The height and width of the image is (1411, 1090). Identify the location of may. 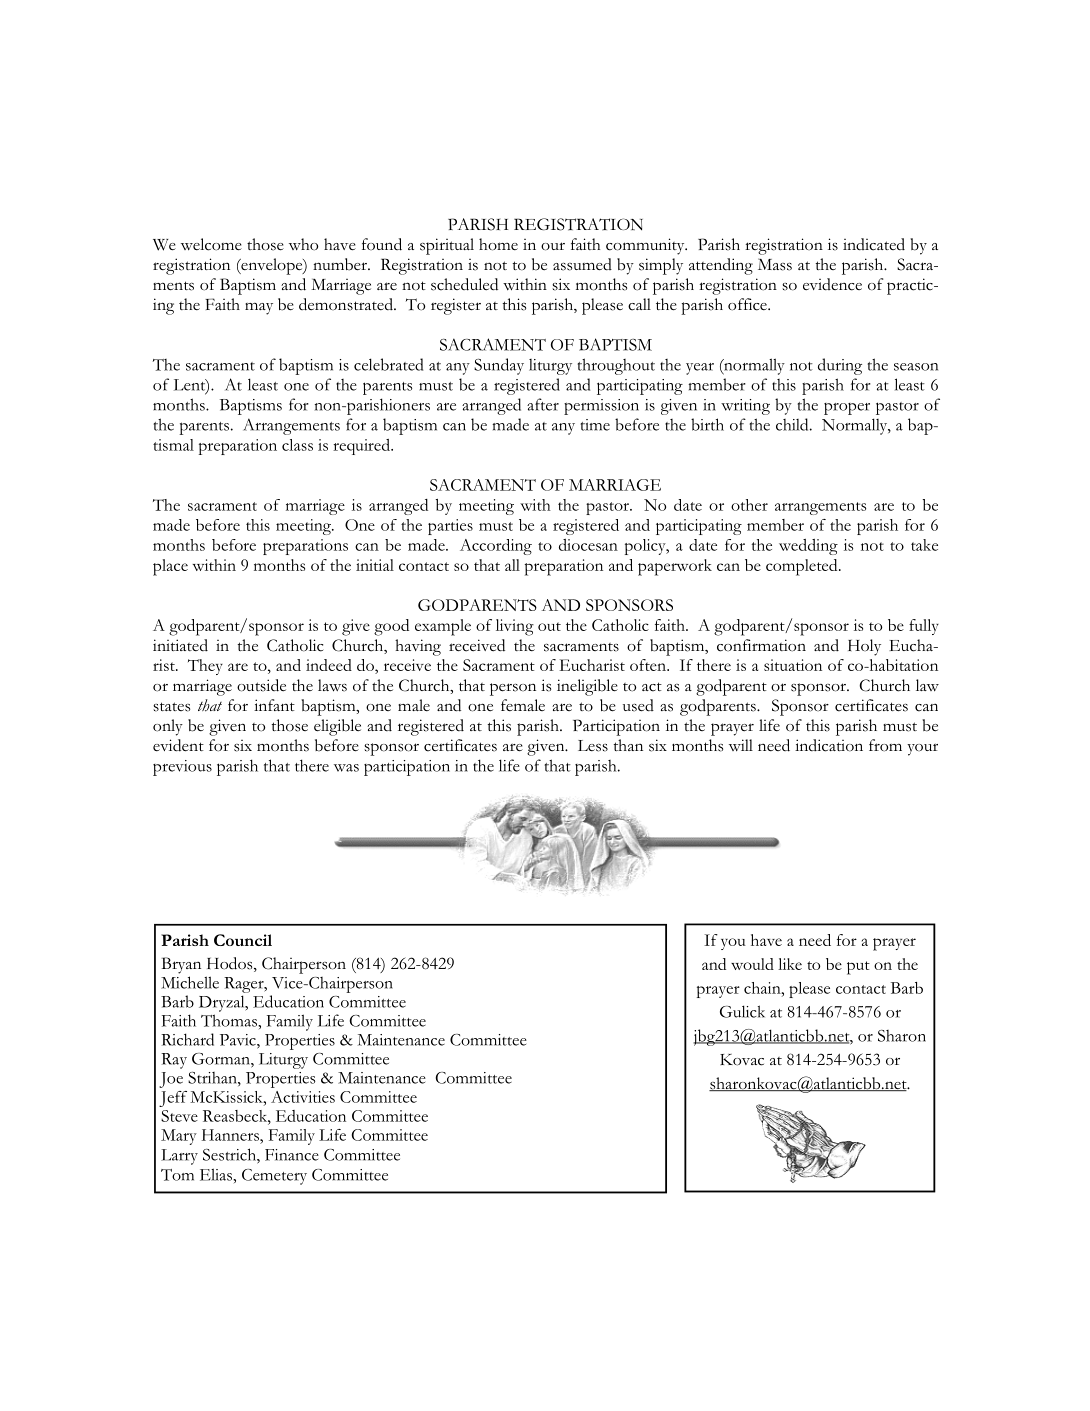
(259, 309).
